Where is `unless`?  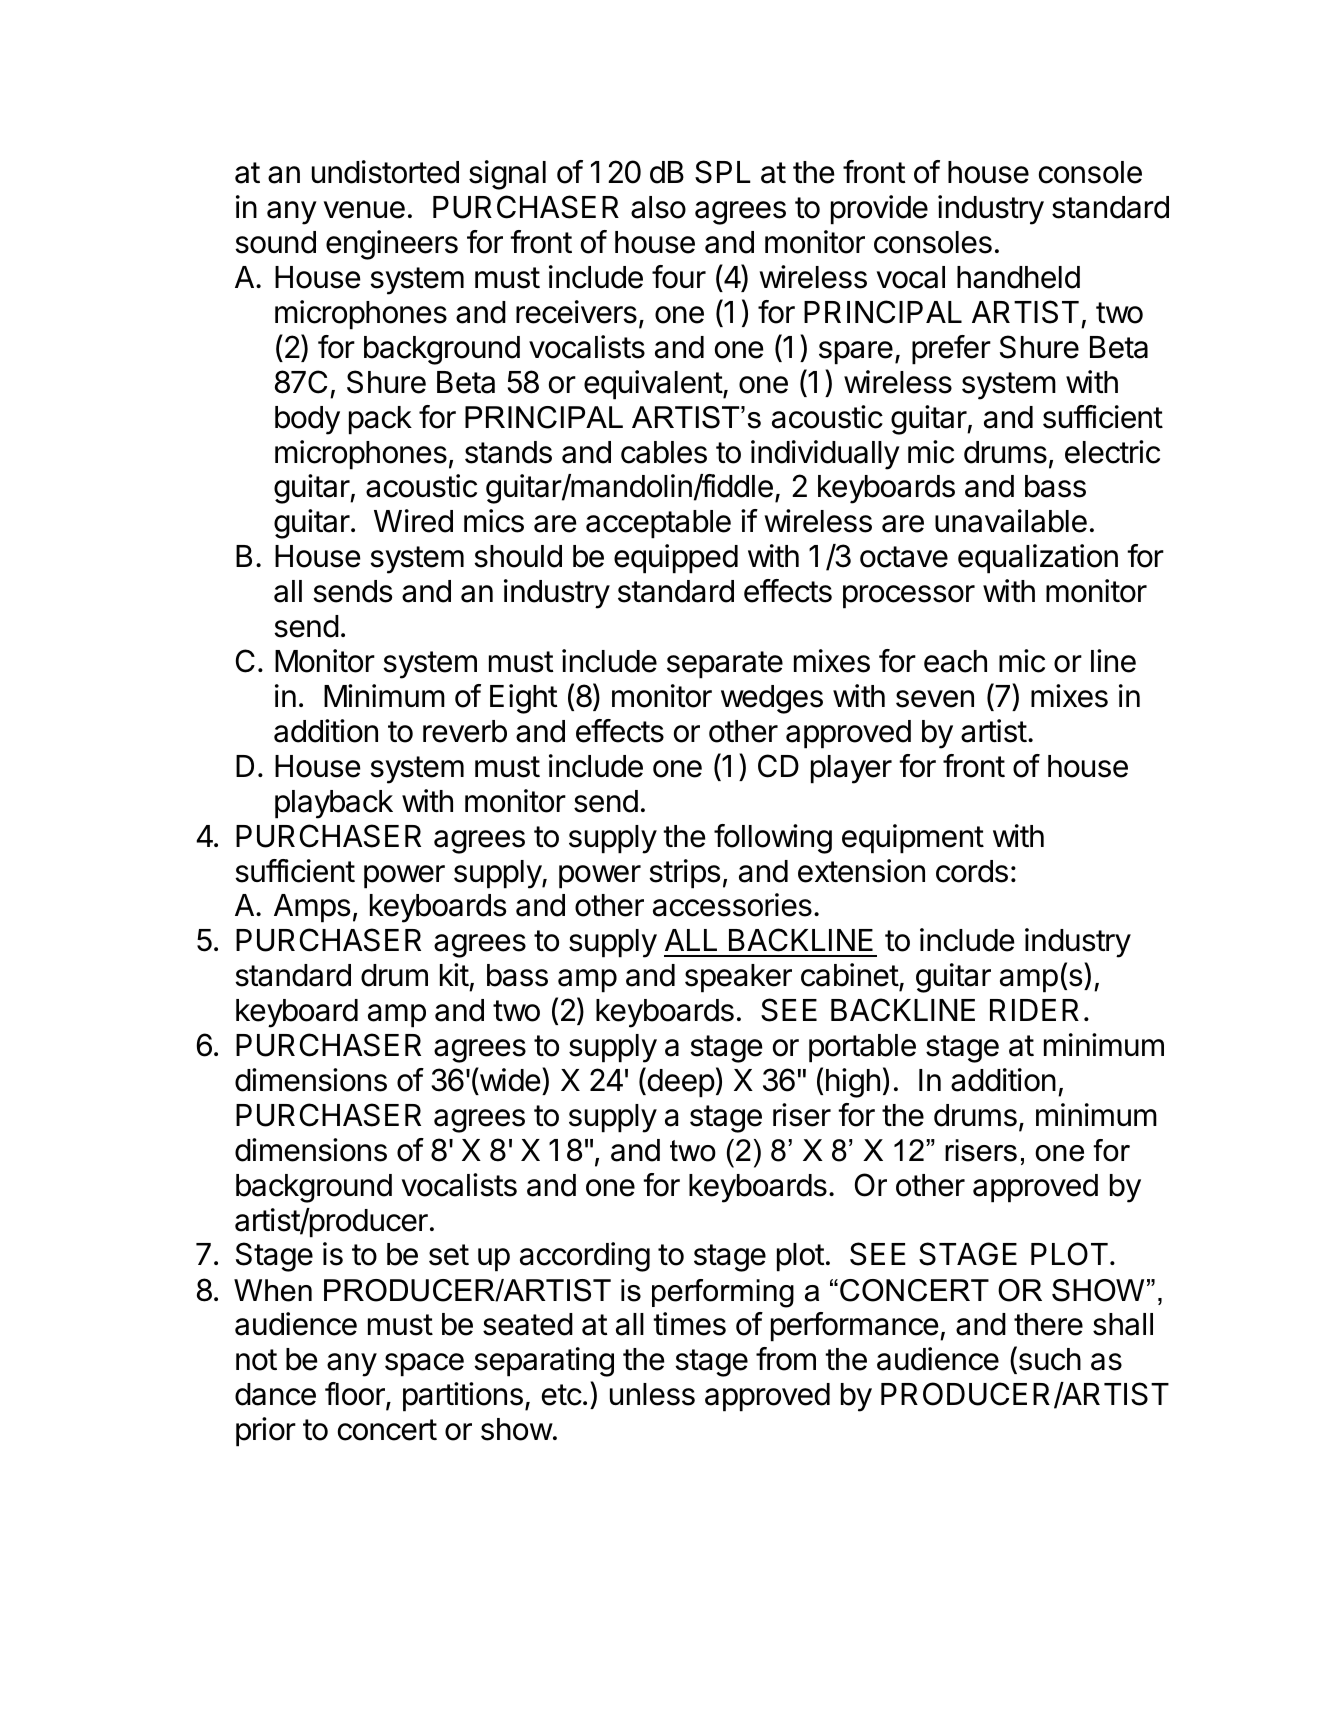 unless is located at coordinates (652, 1394).
